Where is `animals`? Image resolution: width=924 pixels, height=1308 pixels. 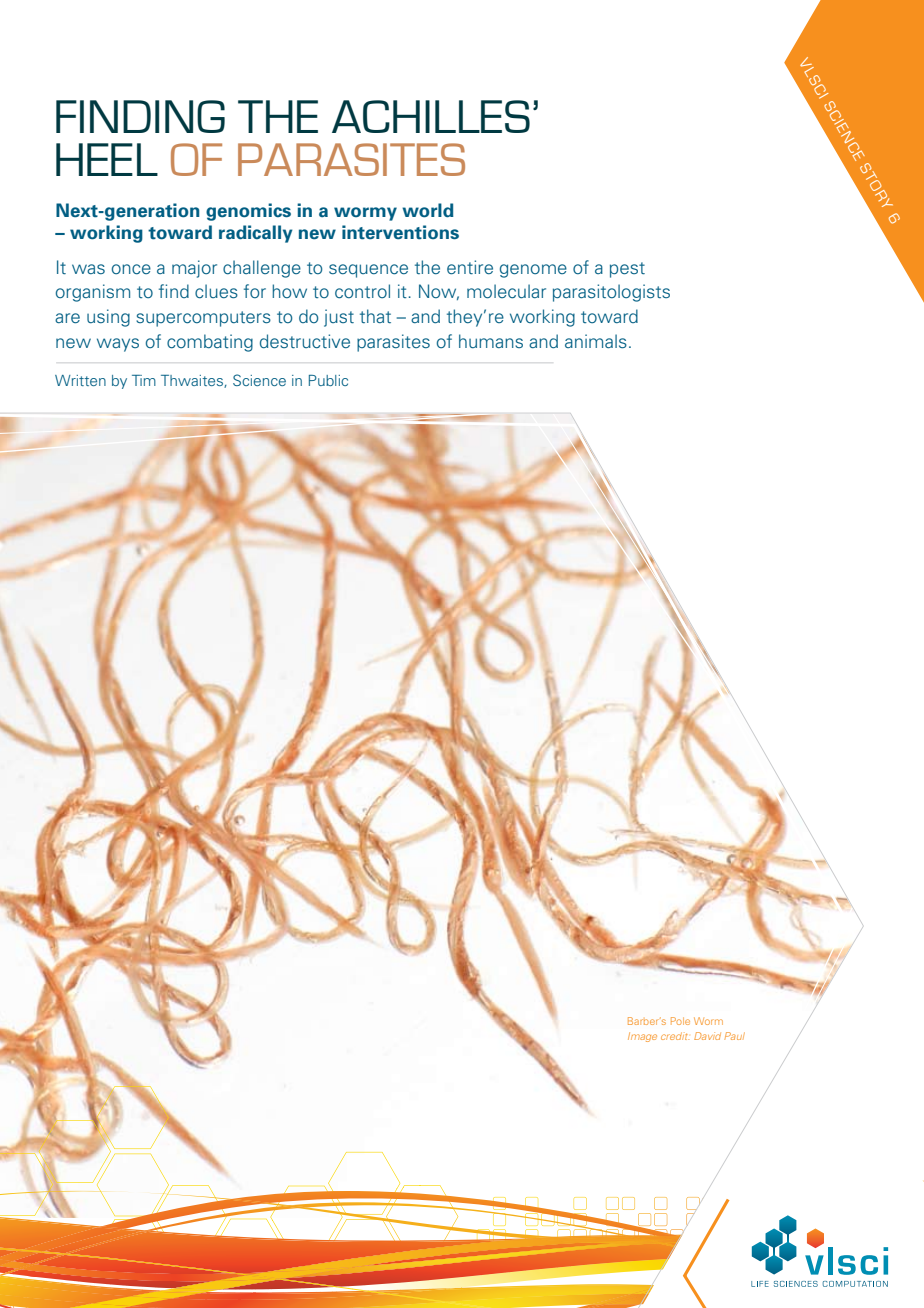 animals is located at coordinates (596, 341).
